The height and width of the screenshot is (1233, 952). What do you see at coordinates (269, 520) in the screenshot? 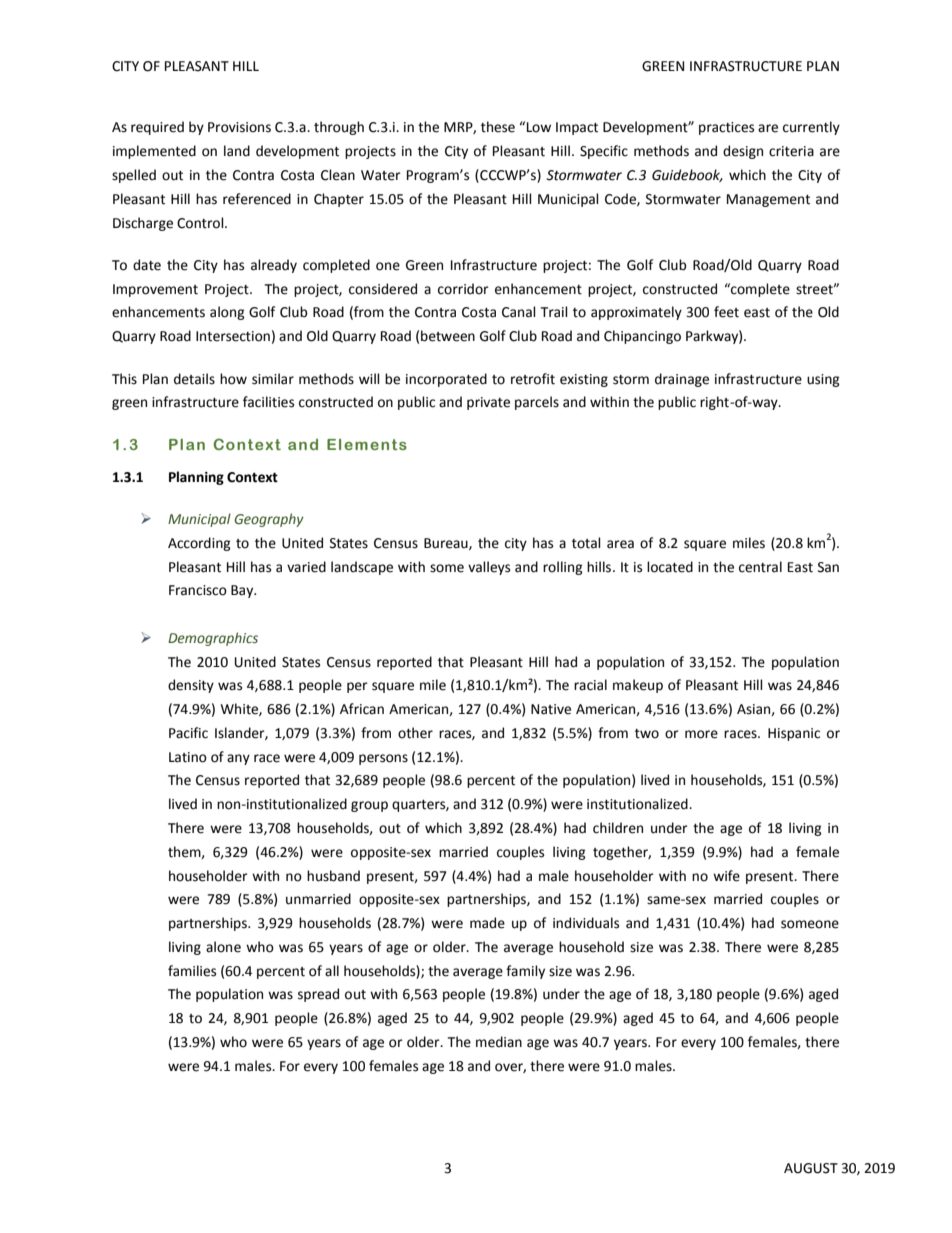
I see `Geography` at bounding box center [269, 520].
